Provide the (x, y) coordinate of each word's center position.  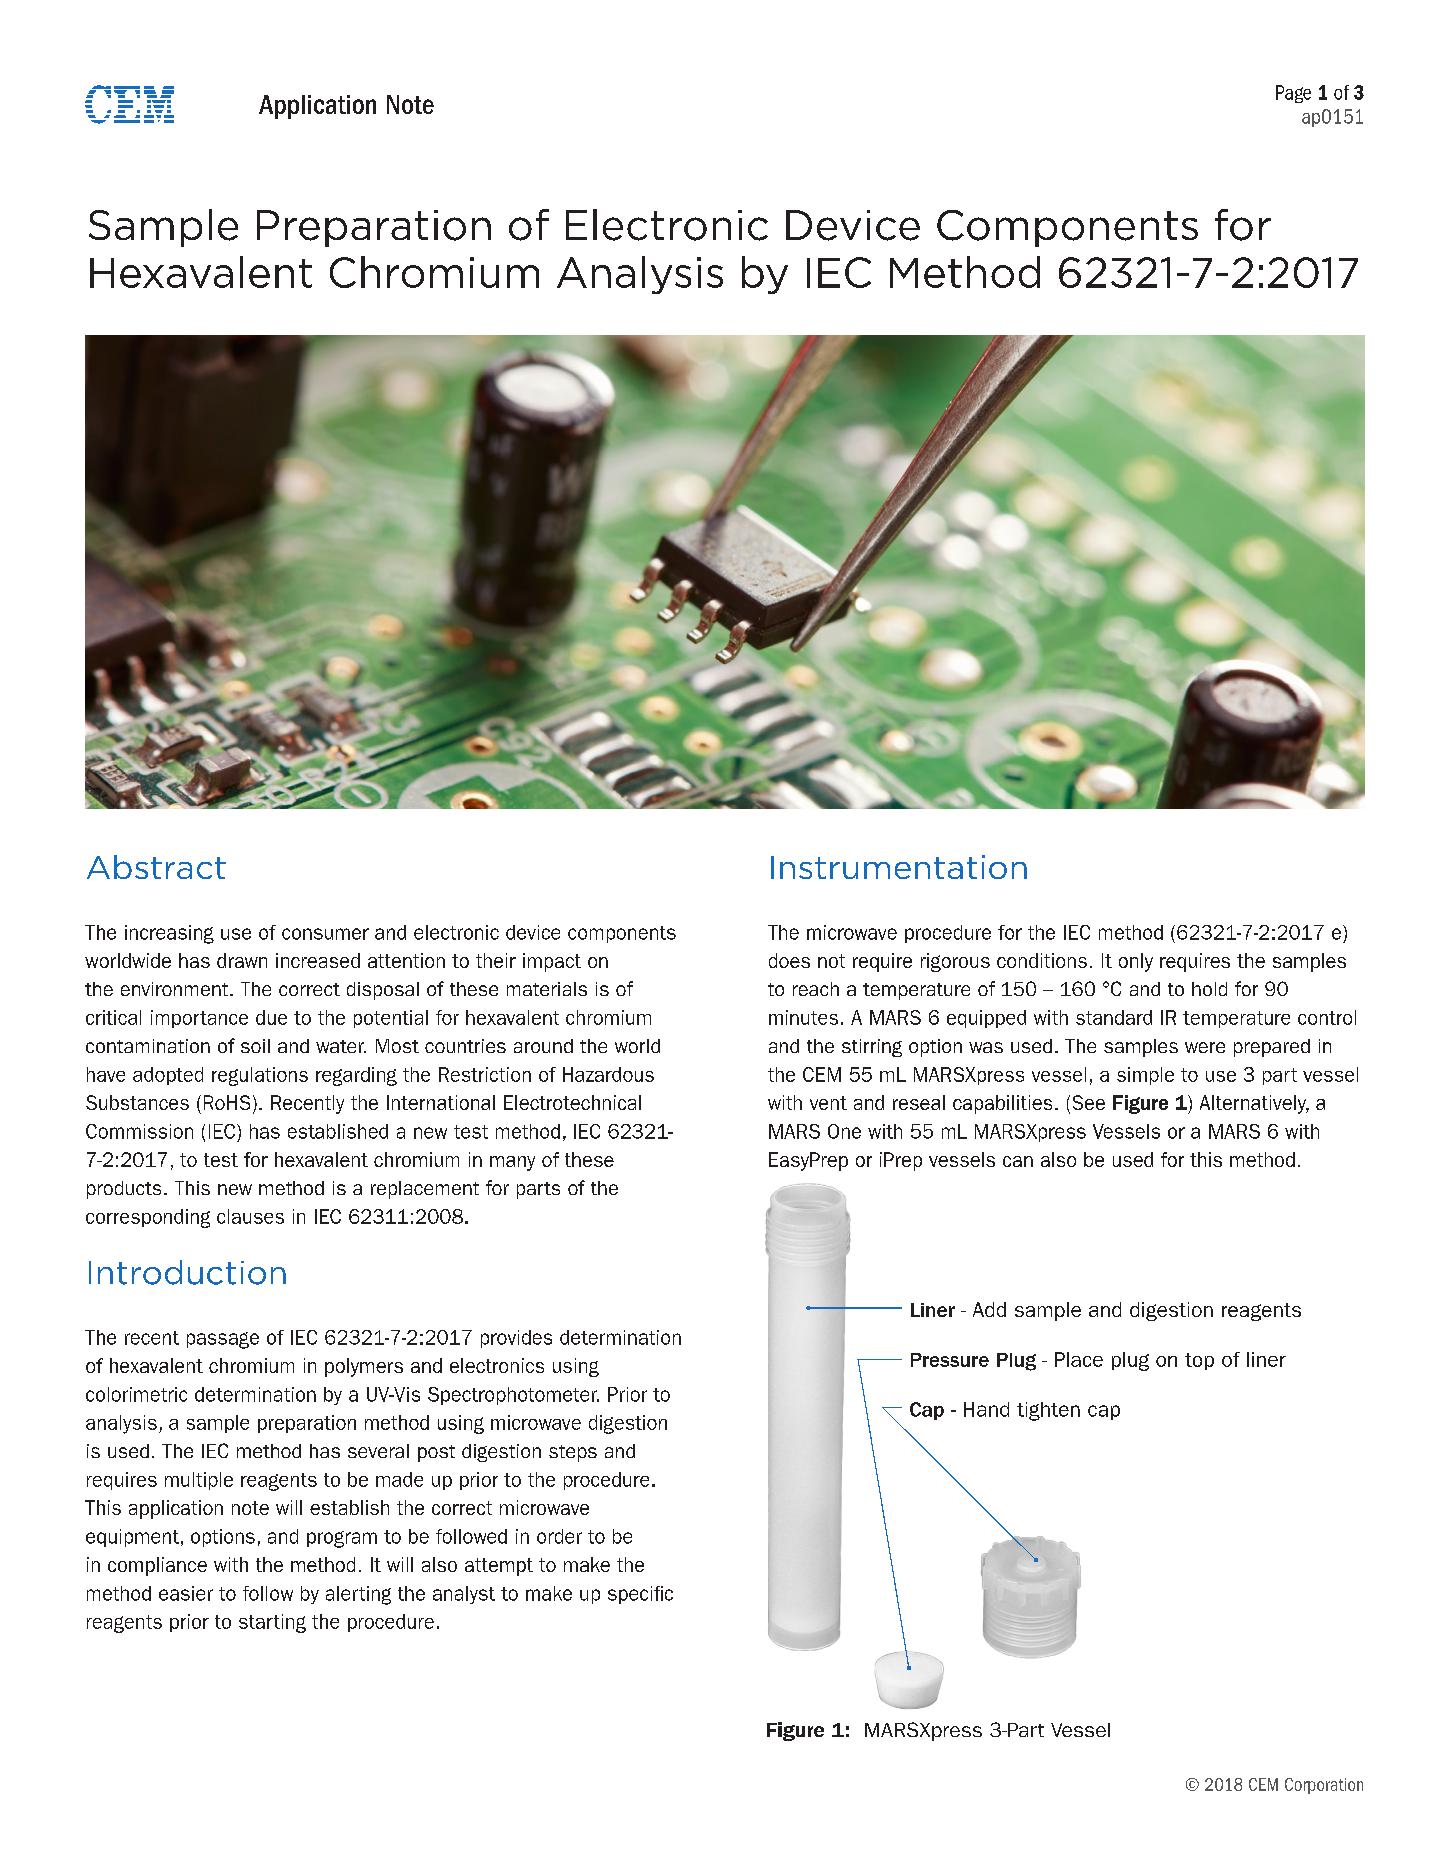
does (789, 960)
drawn (242, 960)
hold (1209, 989)
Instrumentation (899, 867)
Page (1293, 94)
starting (272, 1623)
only (1136, 962)
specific (640, 1595)
